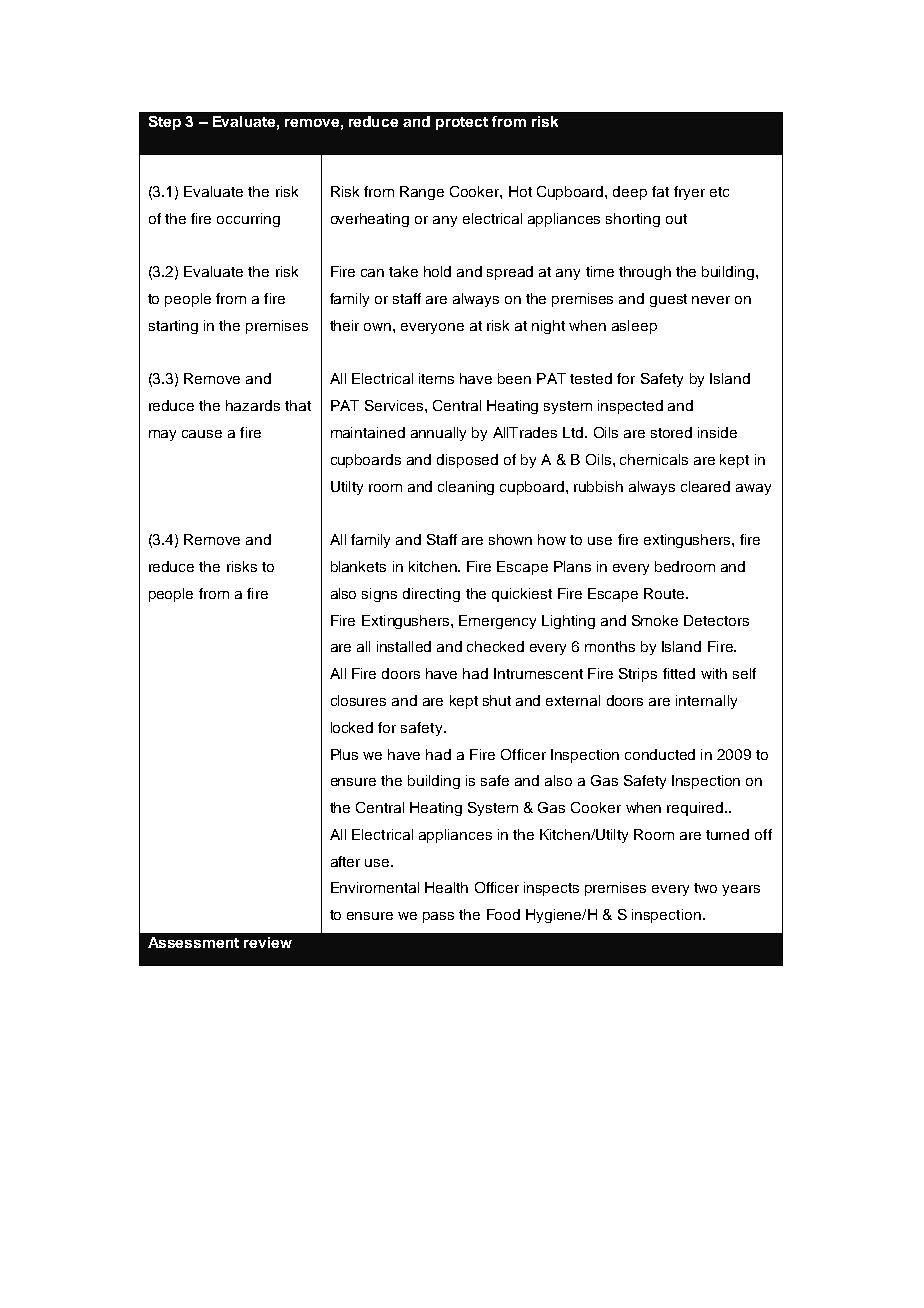 The height and width of the page is (1308, 924). I want to click on protect, so click(462, 123).
